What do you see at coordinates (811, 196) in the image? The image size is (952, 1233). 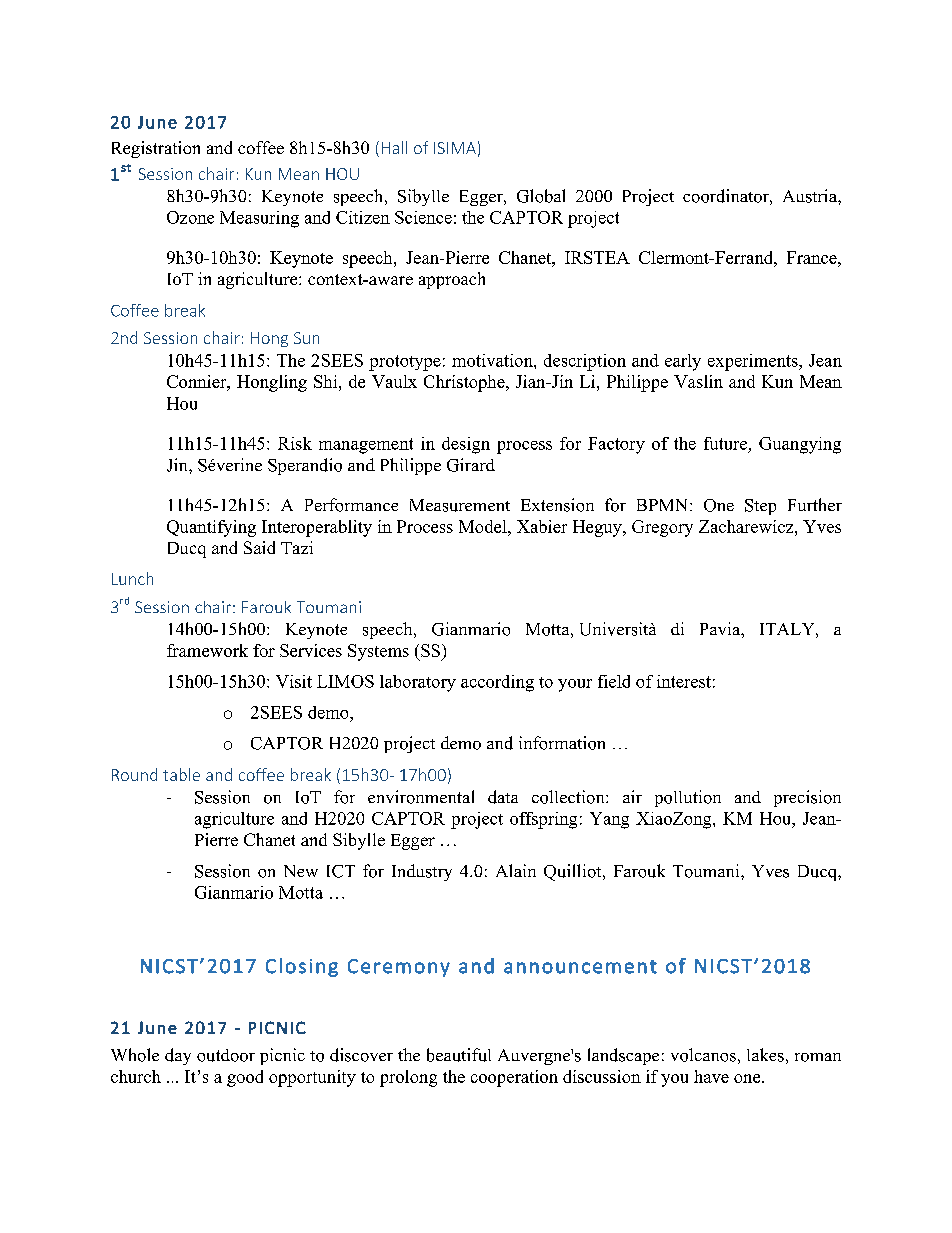 I see `Austria` at bounding box center [811, 196].
